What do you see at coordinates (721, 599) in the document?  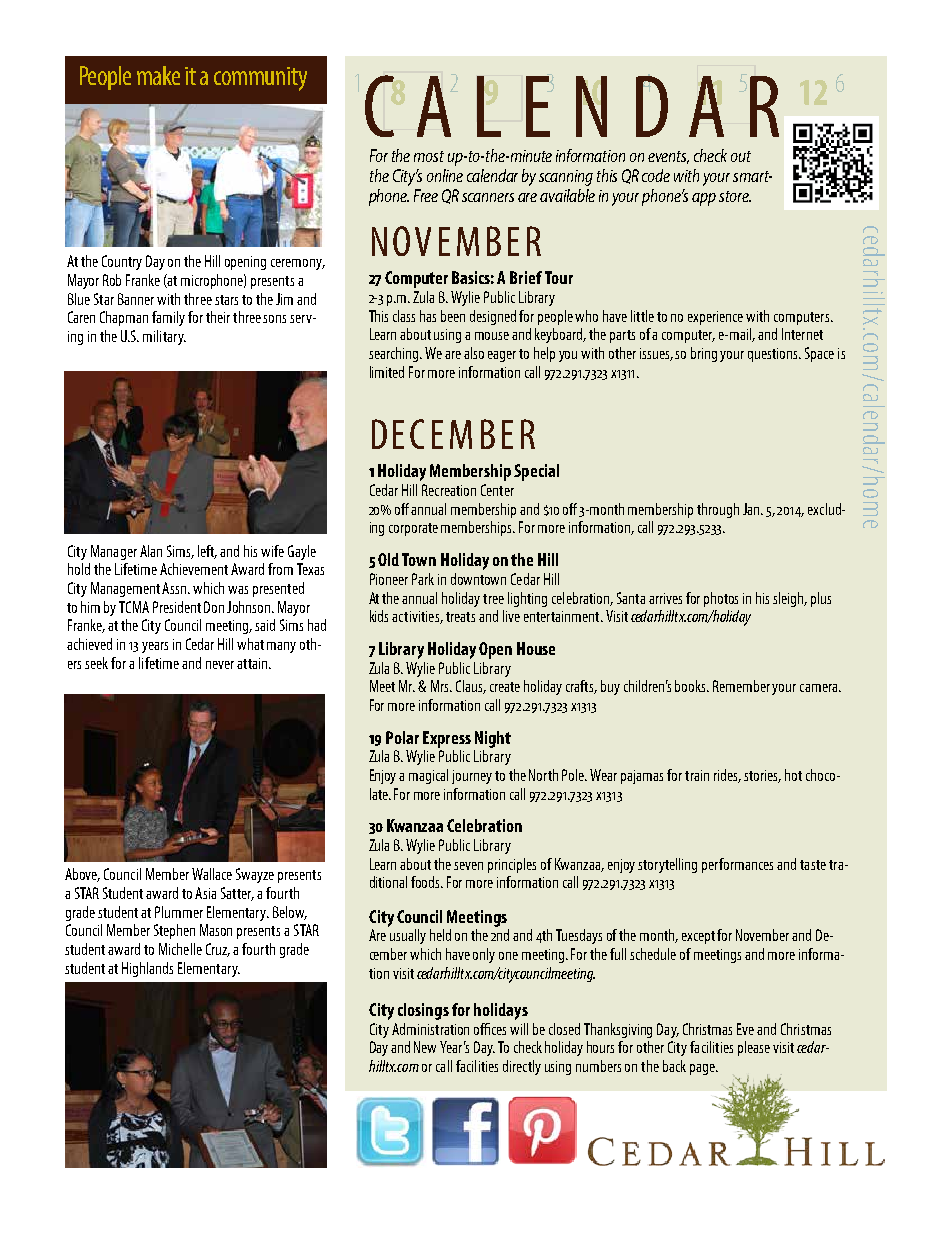 I see `photos` at bounding box center [721, 599].
